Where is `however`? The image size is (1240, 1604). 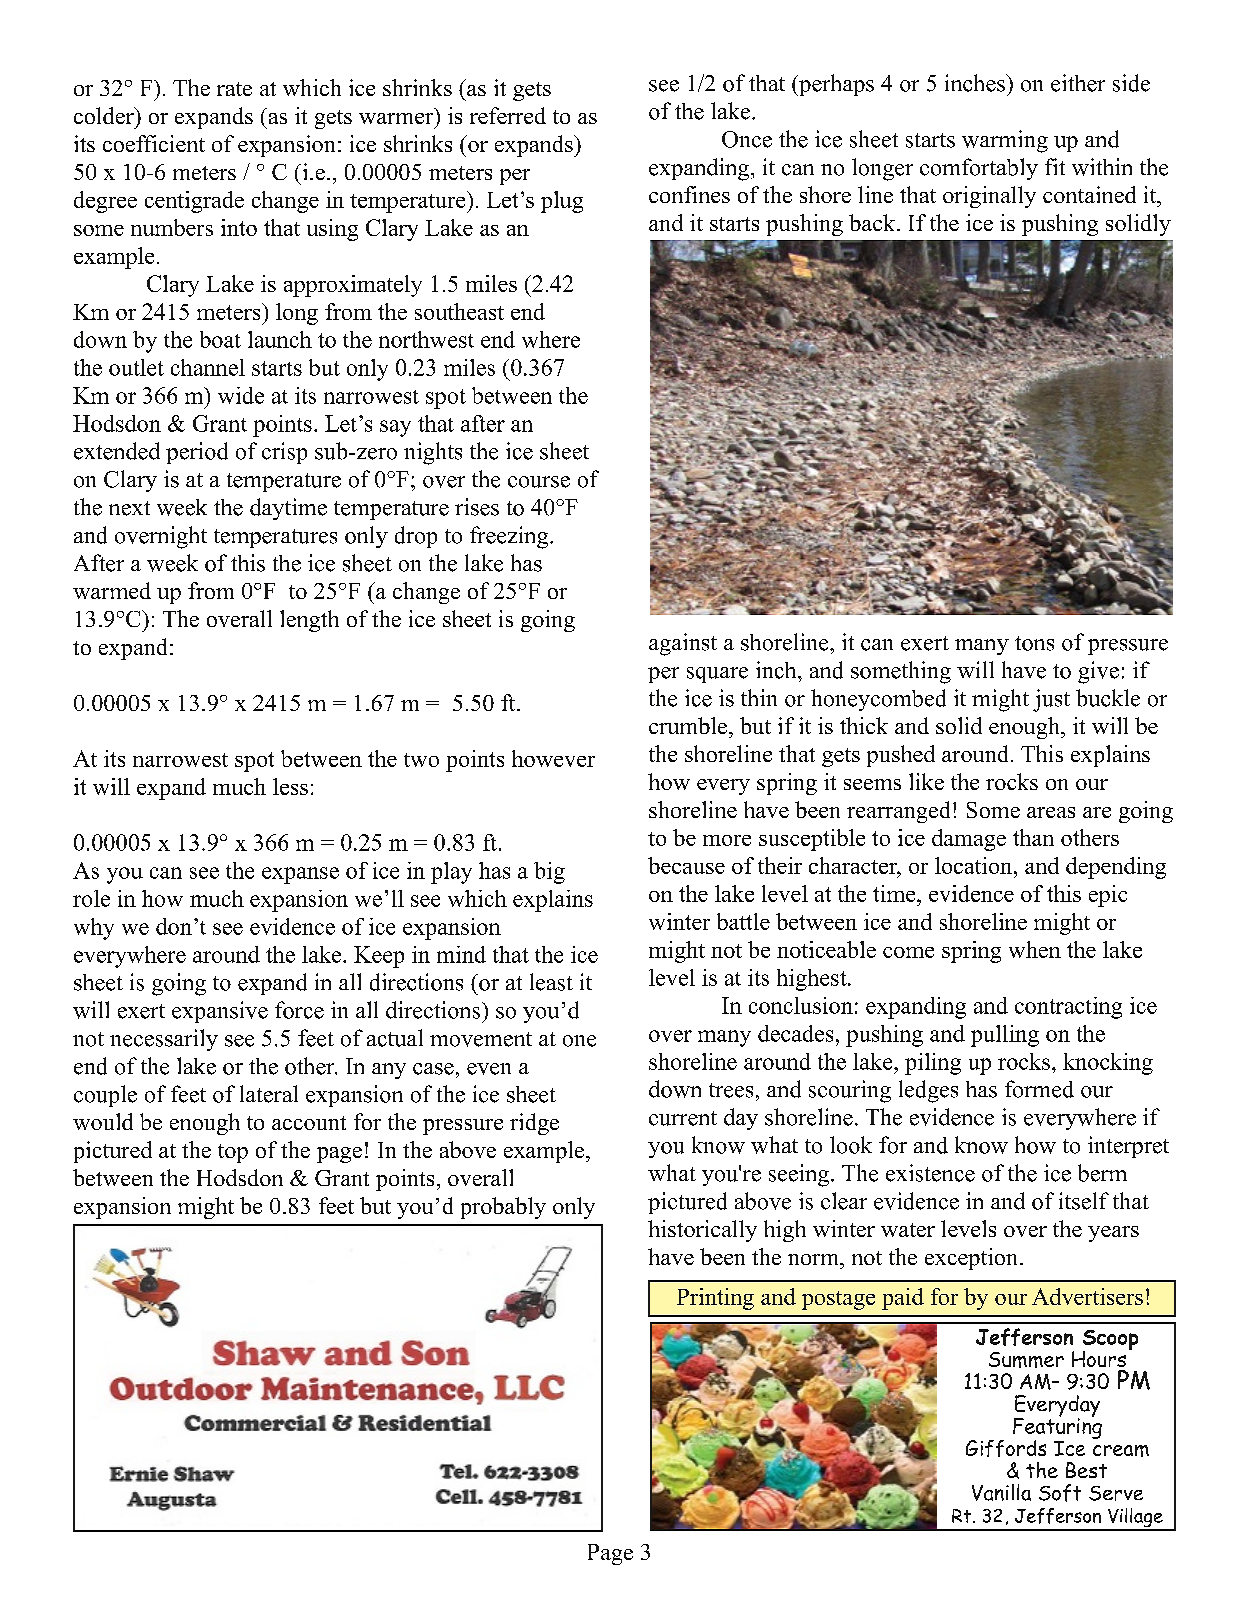 however is located at coordinates (553, 758).
